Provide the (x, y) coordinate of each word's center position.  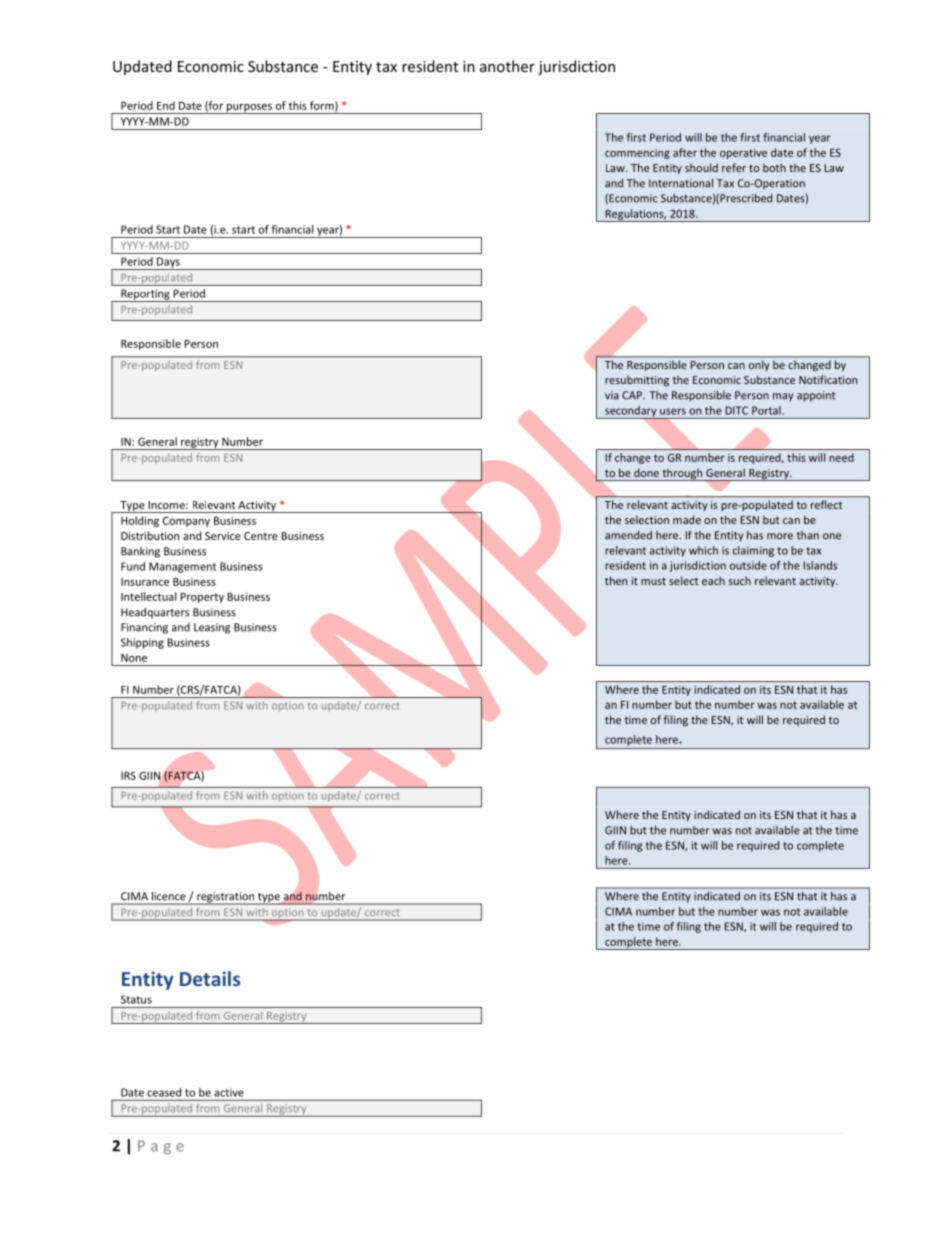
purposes (249, 109)
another (507, 66)
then (616, 580)
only (759, 366)
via (612, 395)
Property (202, 598)
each (713, 580)
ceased (164, 1092)
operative (743, 153)
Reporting (145, 295)
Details (210, 978)
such (740, 580)
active (228, 1092)
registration (226, 898)
